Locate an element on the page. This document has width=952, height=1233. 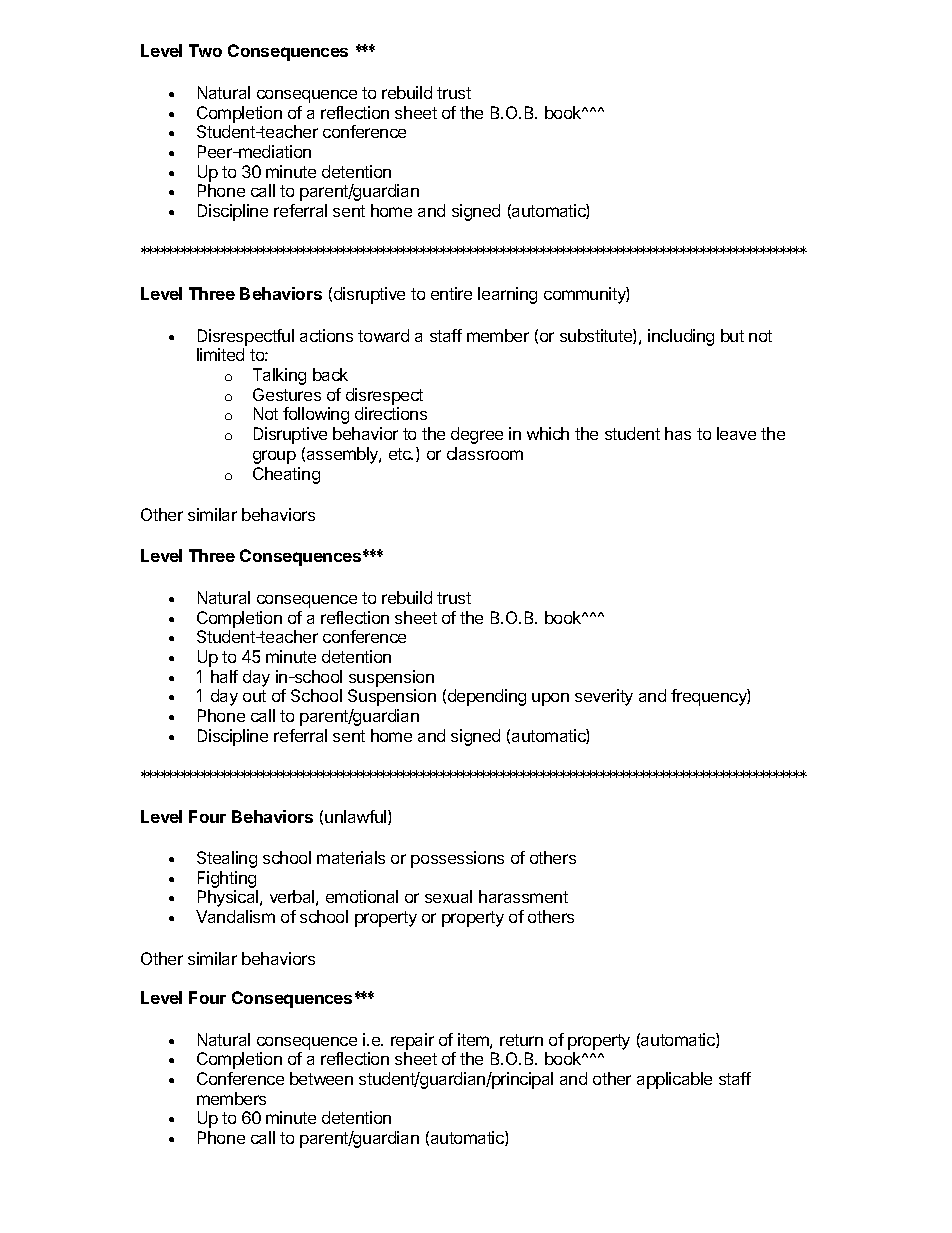
applicable is located at coordinates (674, 1080).
